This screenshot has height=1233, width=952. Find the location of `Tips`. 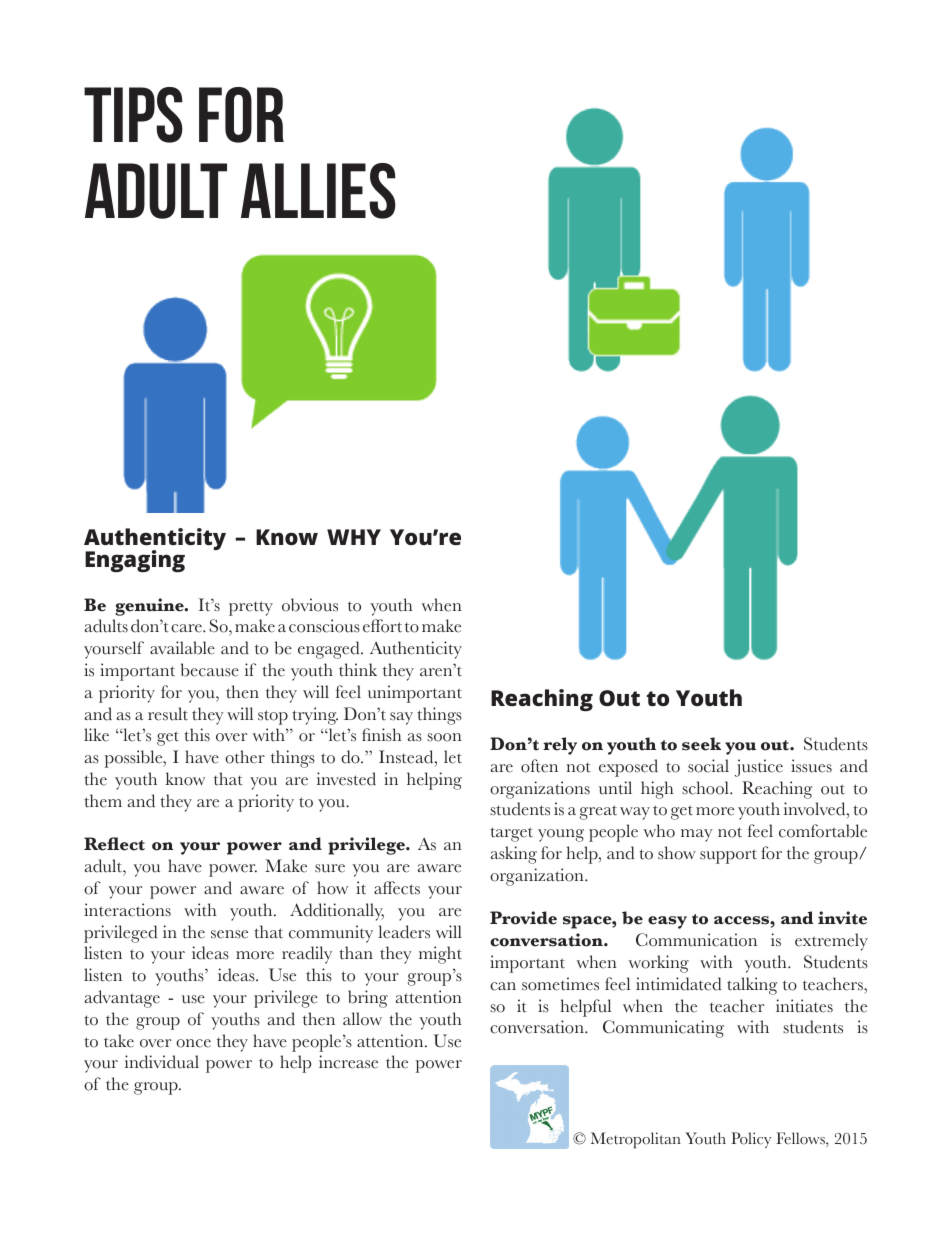

Tips is located at coordinates (133, 115).
